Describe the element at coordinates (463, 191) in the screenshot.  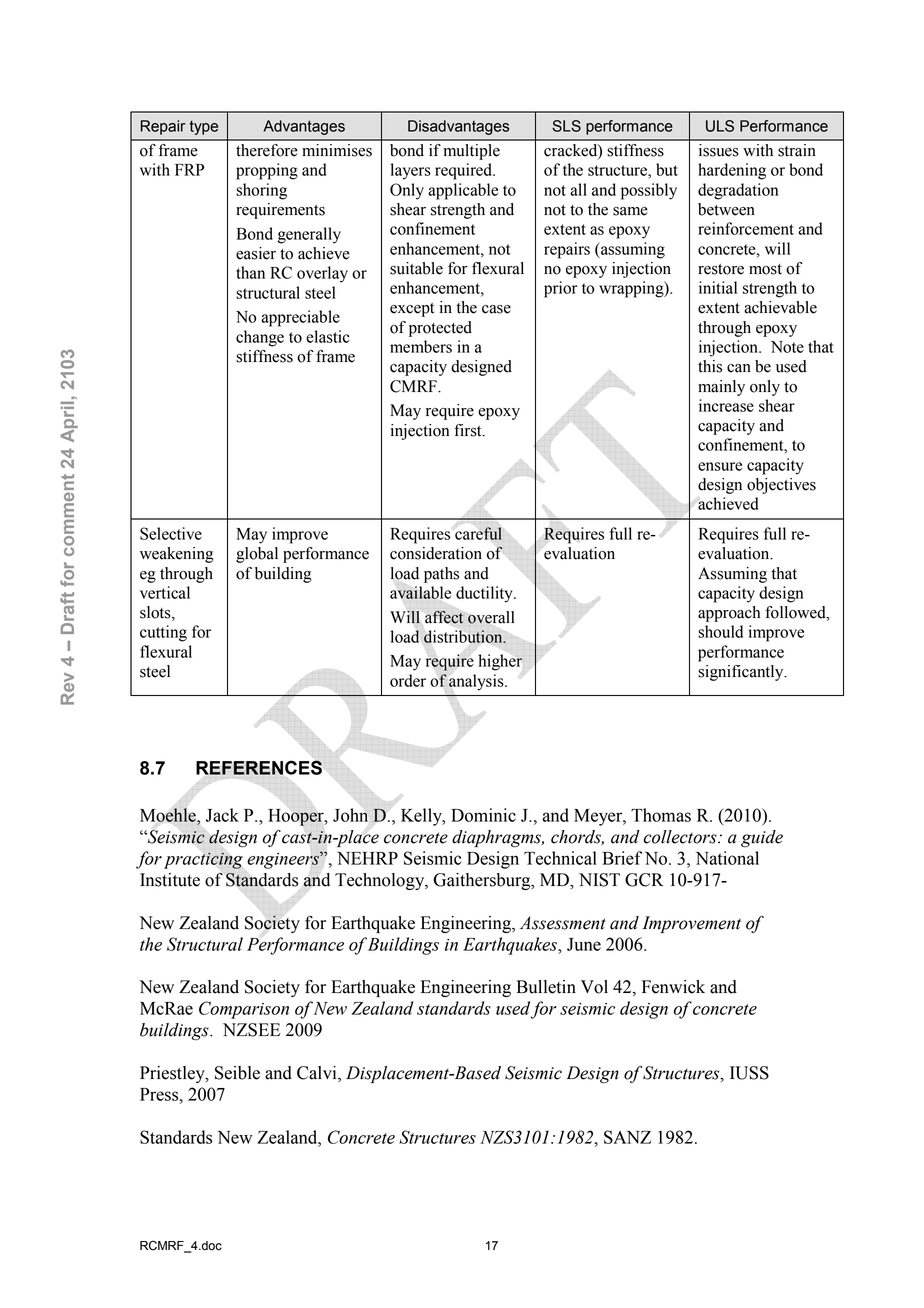
I see `applicable` at that location.
